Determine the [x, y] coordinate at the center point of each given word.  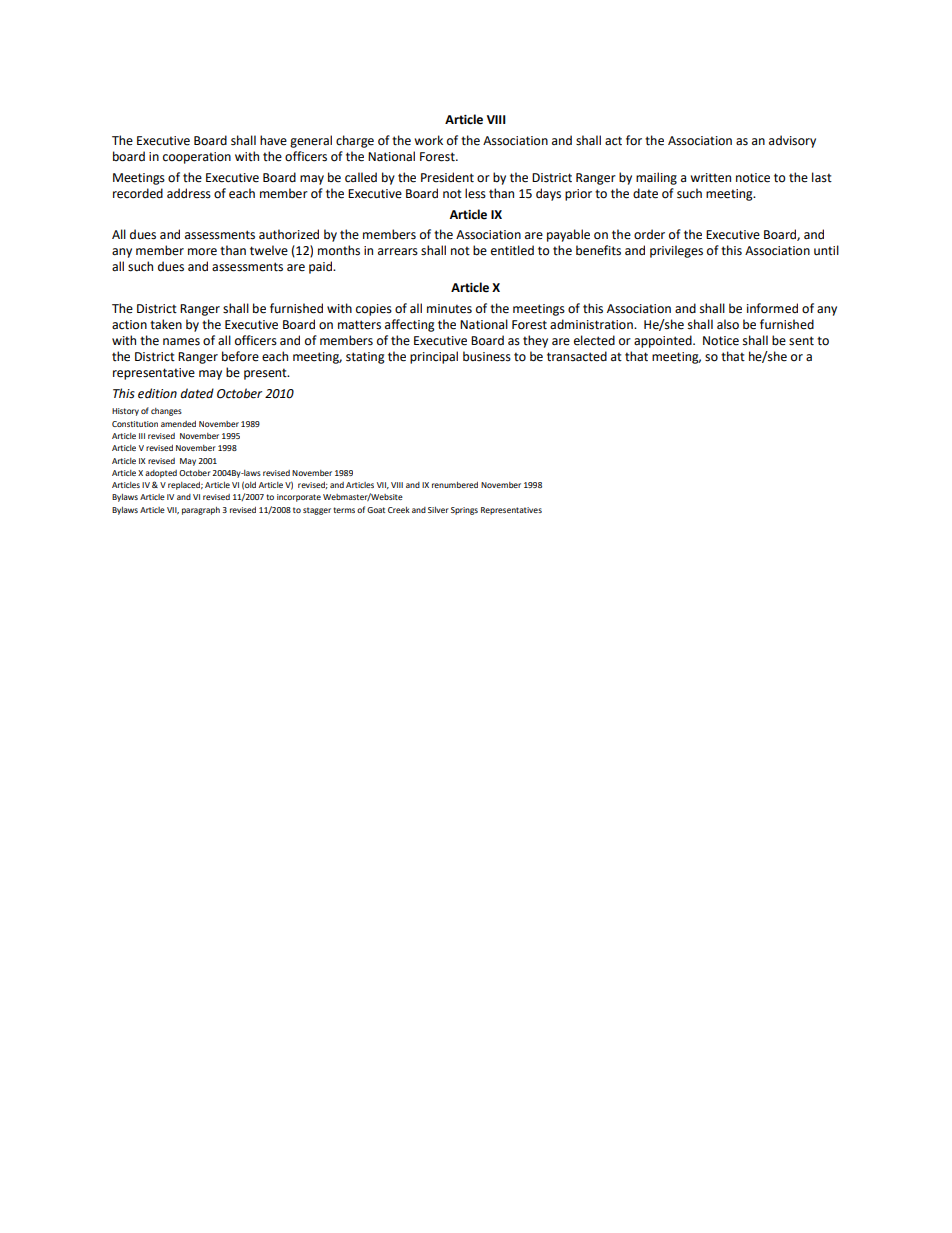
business [487, 356]
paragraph [201, 511]
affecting [410, 325]
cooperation [197, 158]
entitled [512, 250]
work [428, 140]
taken [166, 324]
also [728, 324]
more [202, 252]
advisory [792, 141]
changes [166, 412]
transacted [577, 356]
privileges [676, 251]
